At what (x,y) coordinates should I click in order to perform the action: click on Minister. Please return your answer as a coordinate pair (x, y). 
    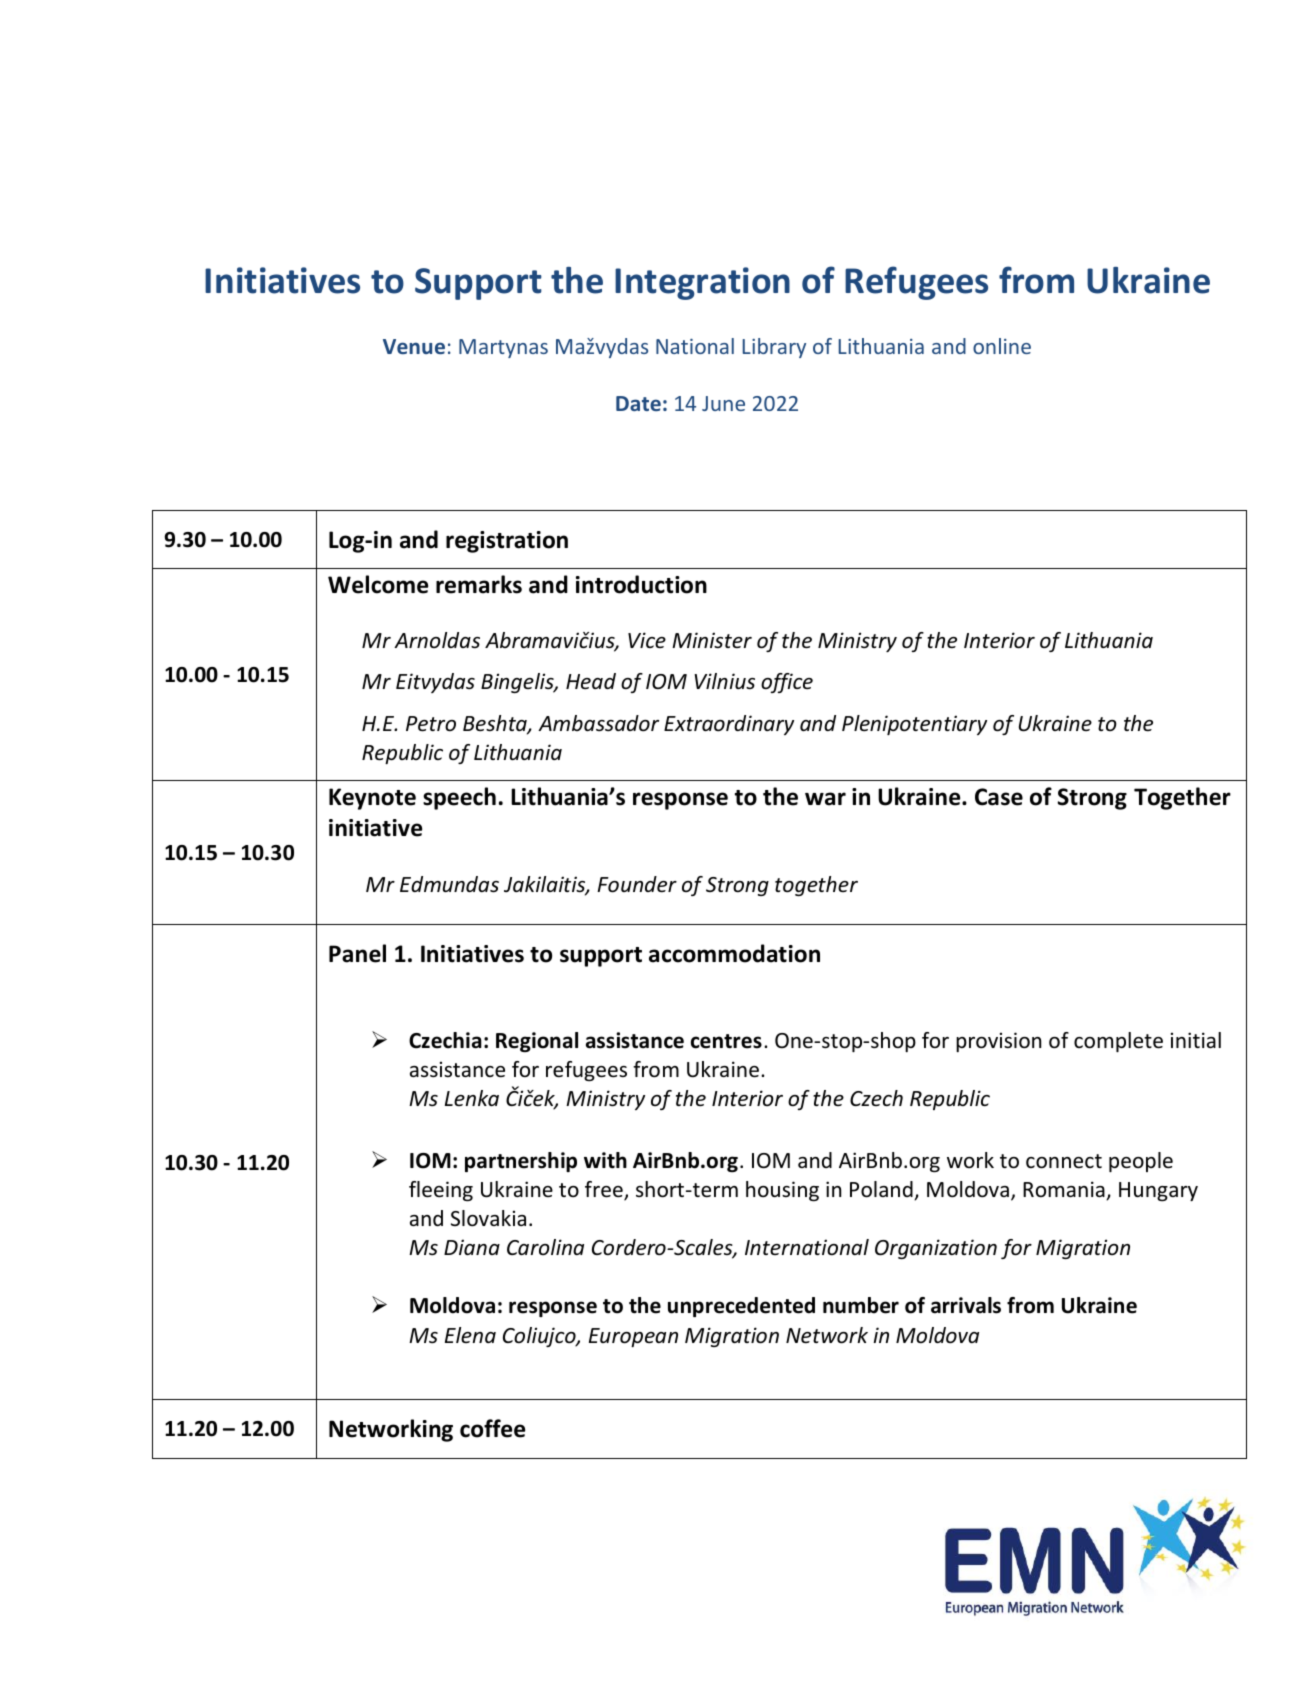
    Looking at the image, I should click on (712, 640).
